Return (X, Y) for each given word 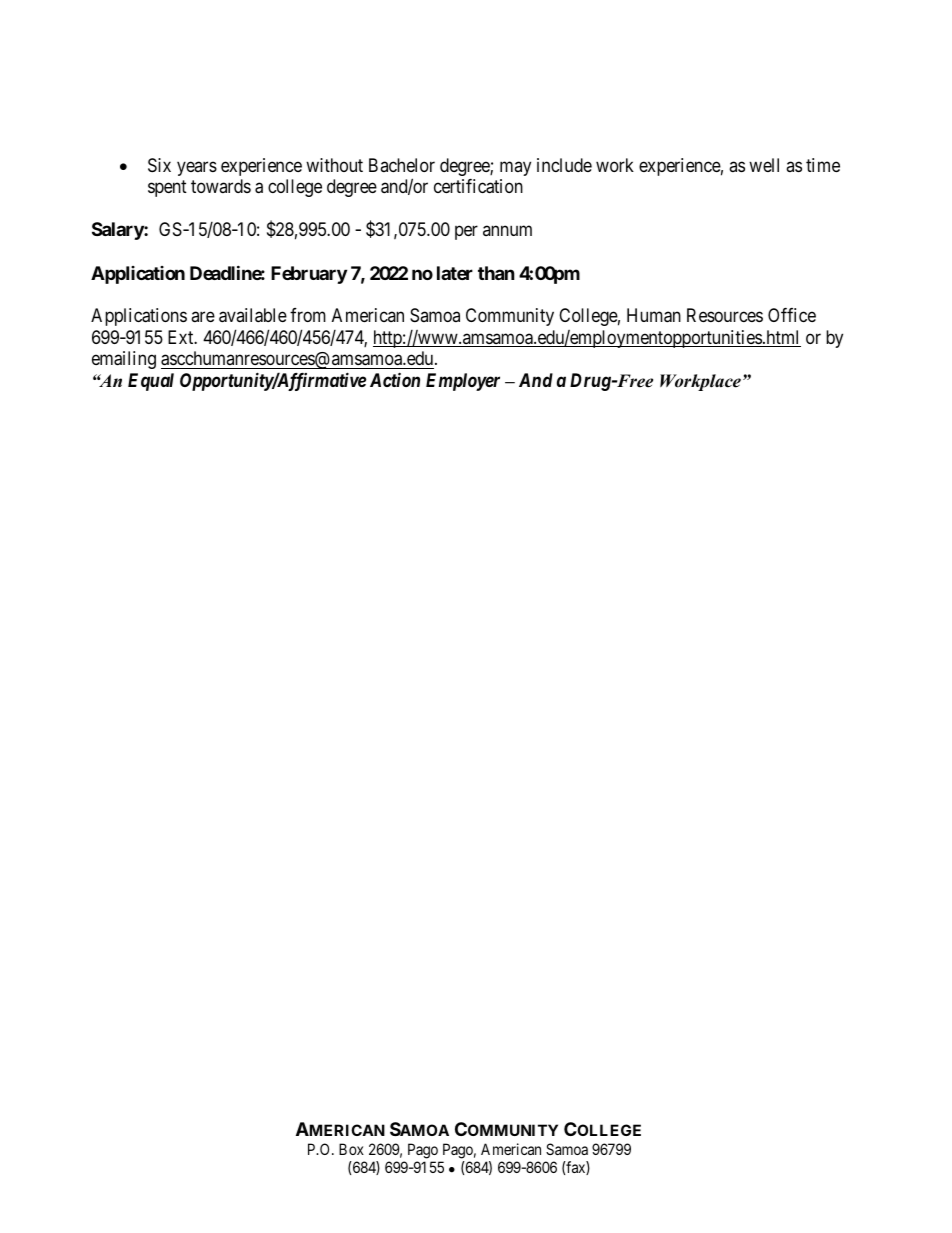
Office (792, 315)
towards (221, 186)
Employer (463, 382)
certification (478, 186)
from (308, 315)
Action (395, 379)
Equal (151, 382)
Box (351, 1149)
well (764, 165)
